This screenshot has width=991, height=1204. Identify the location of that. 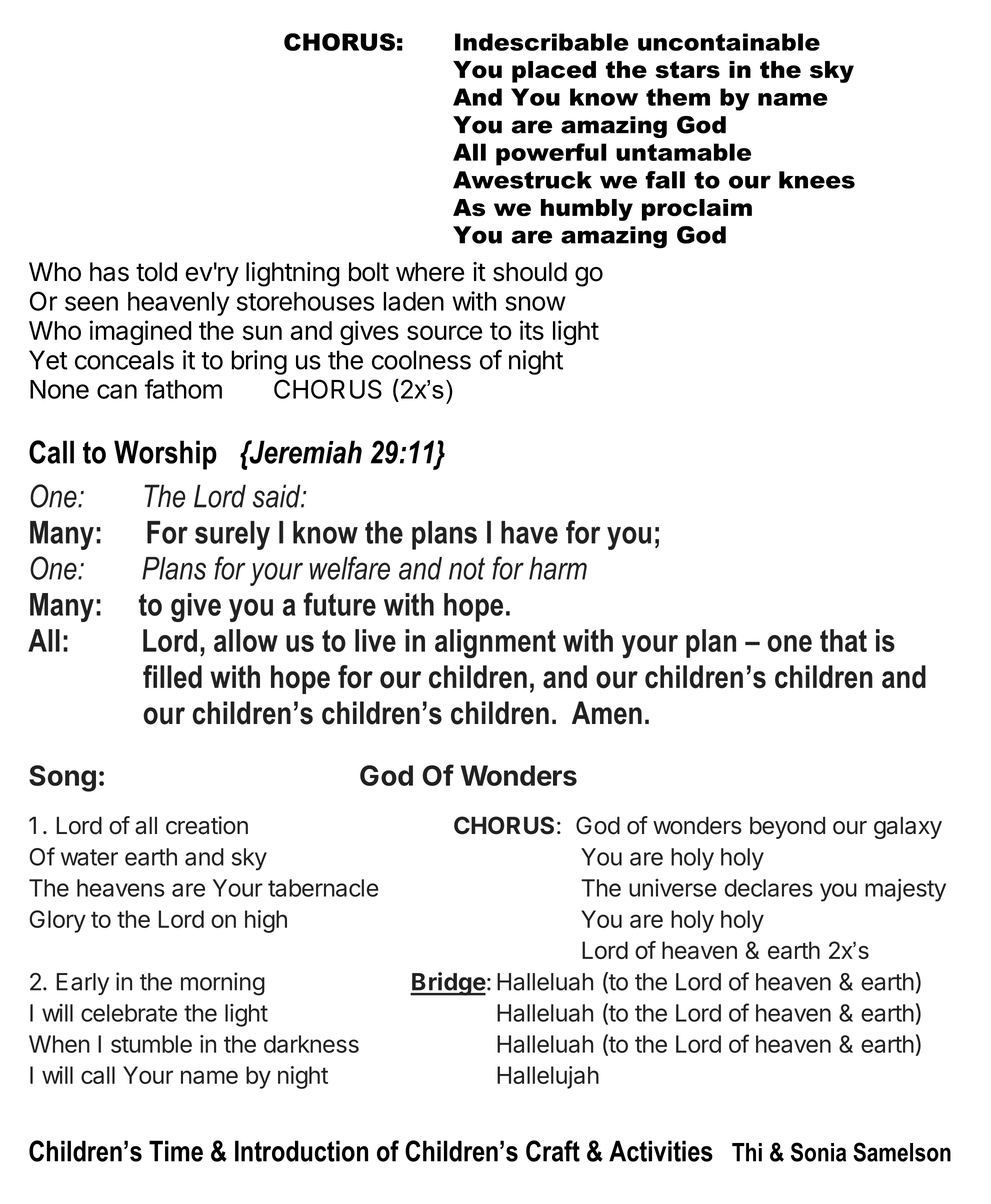
(843, 640).
